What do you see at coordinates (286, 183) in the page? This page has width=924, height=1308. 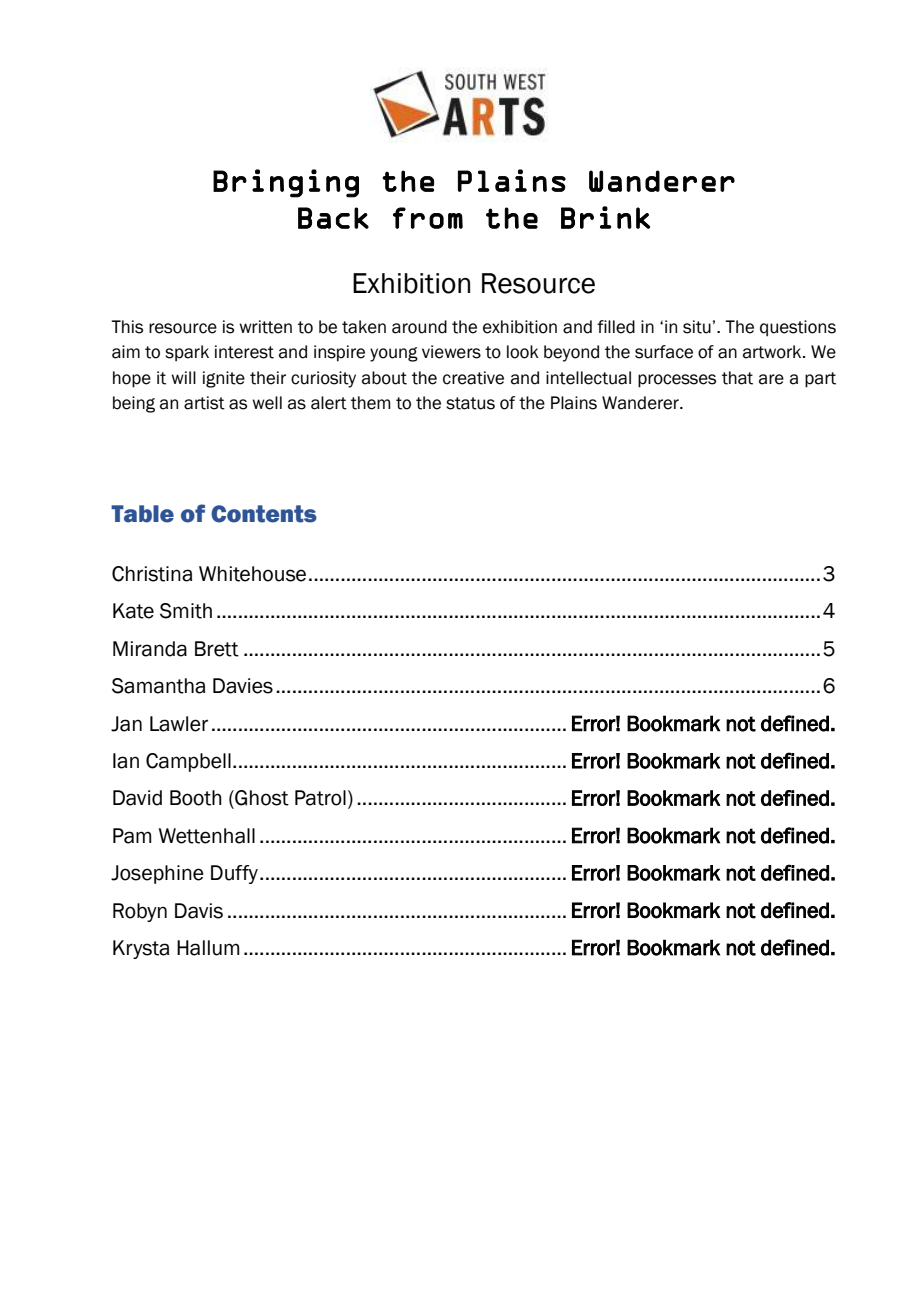 I see `Bringing` at bounding box center [286, 183].
